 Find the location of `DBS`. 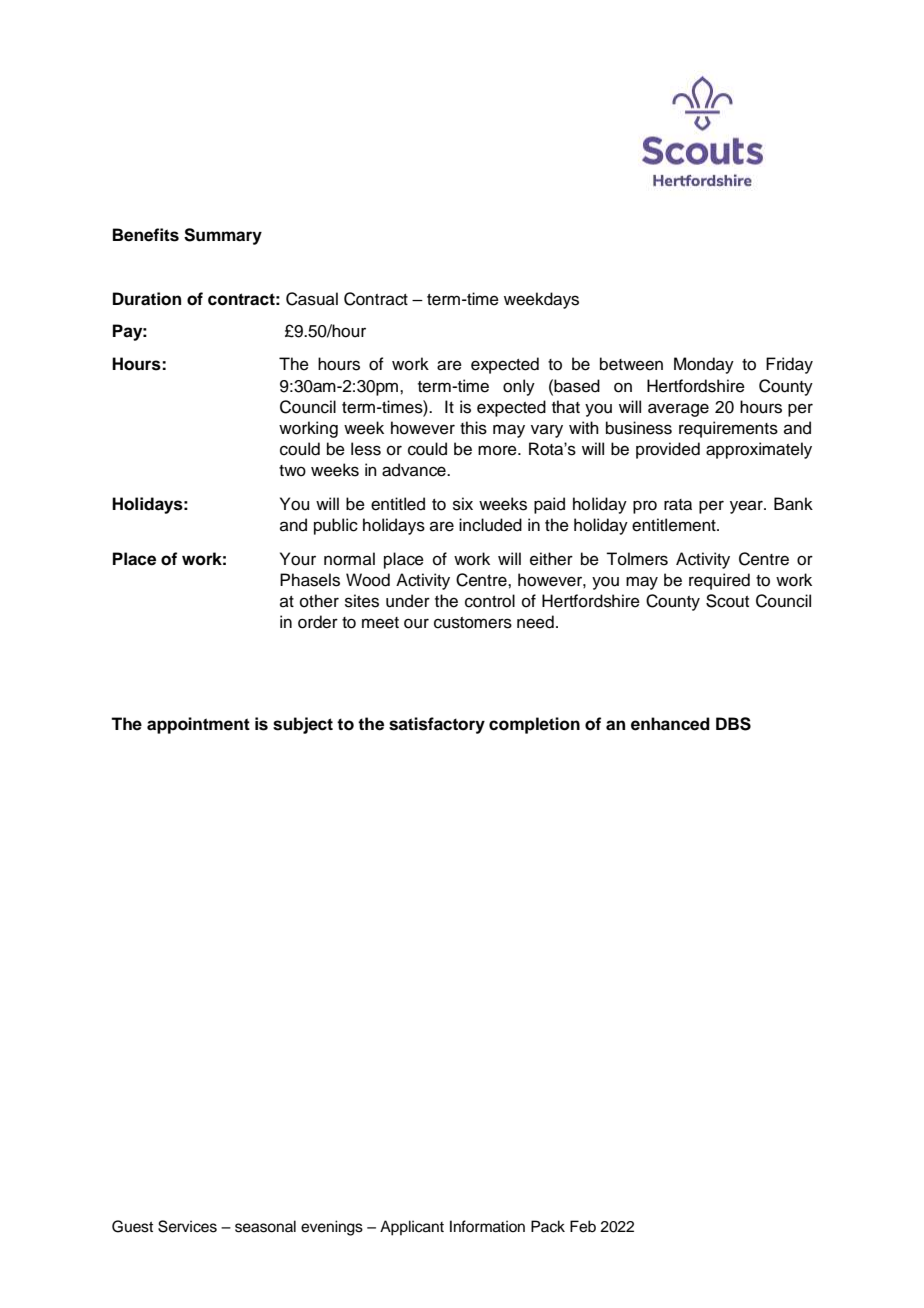

DBS is located at coordinates (733, 724).
